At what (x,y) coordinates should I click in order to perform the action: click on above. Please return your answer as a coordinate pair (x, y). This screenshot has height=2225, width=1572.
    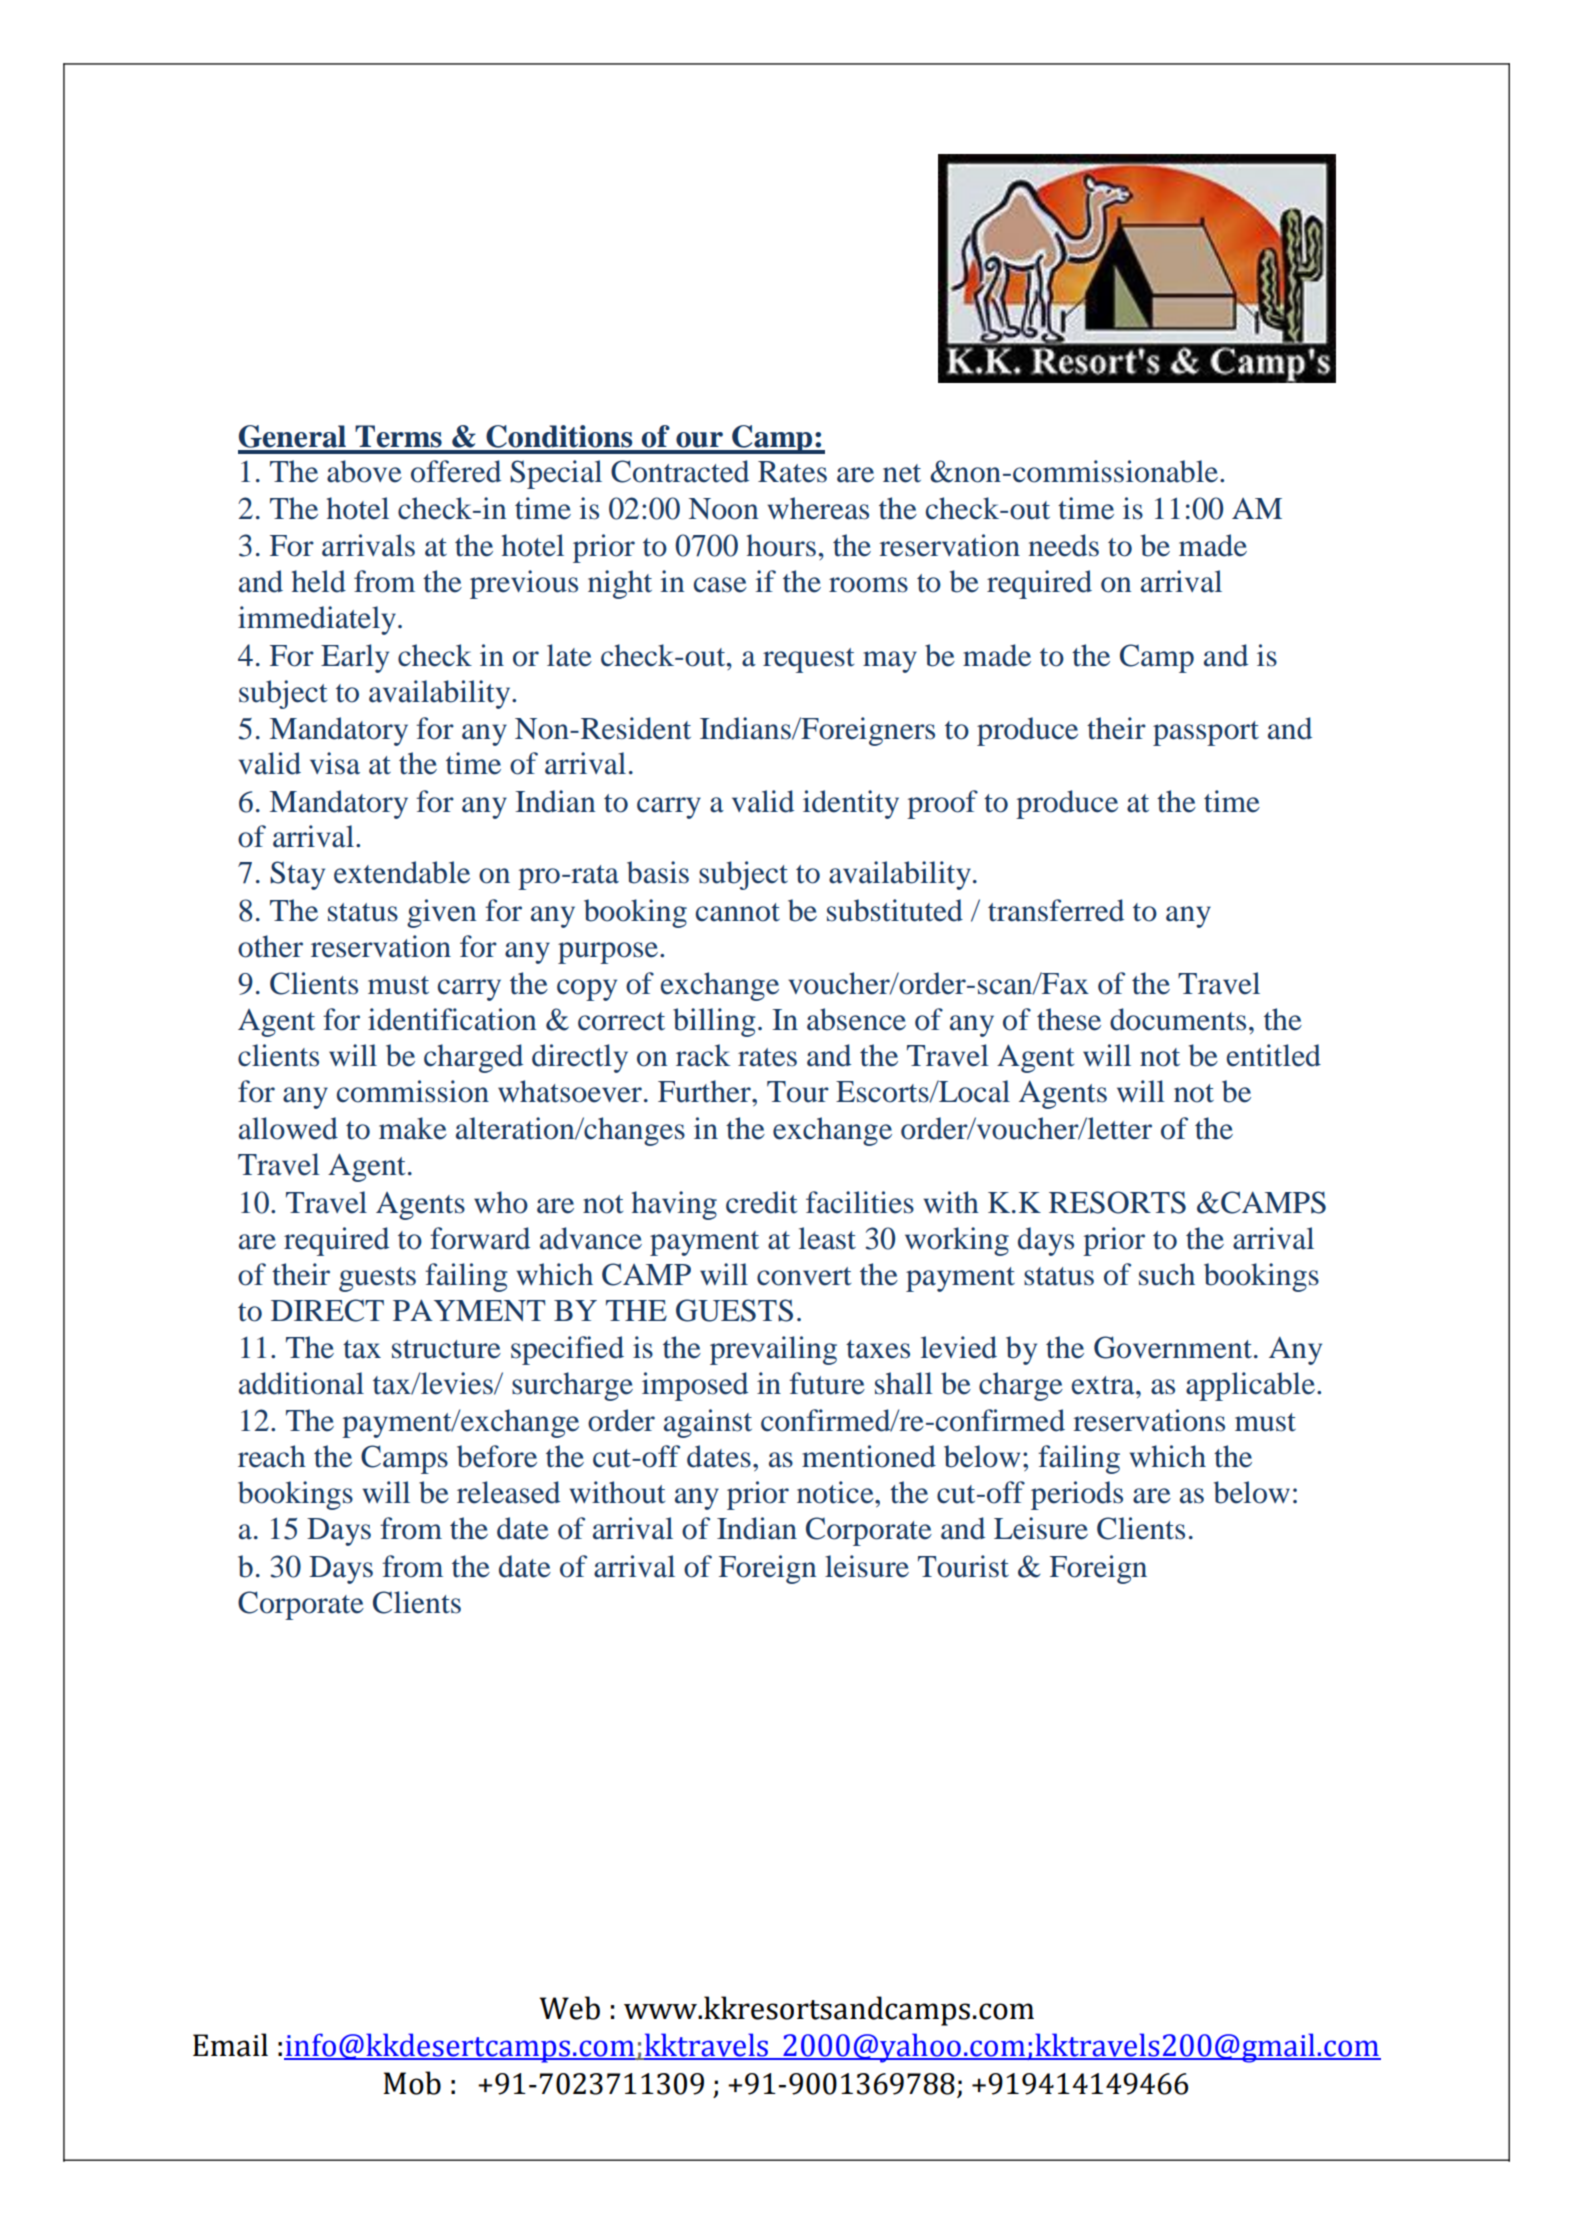
    Looking at the image, I should click on (364, 471).
